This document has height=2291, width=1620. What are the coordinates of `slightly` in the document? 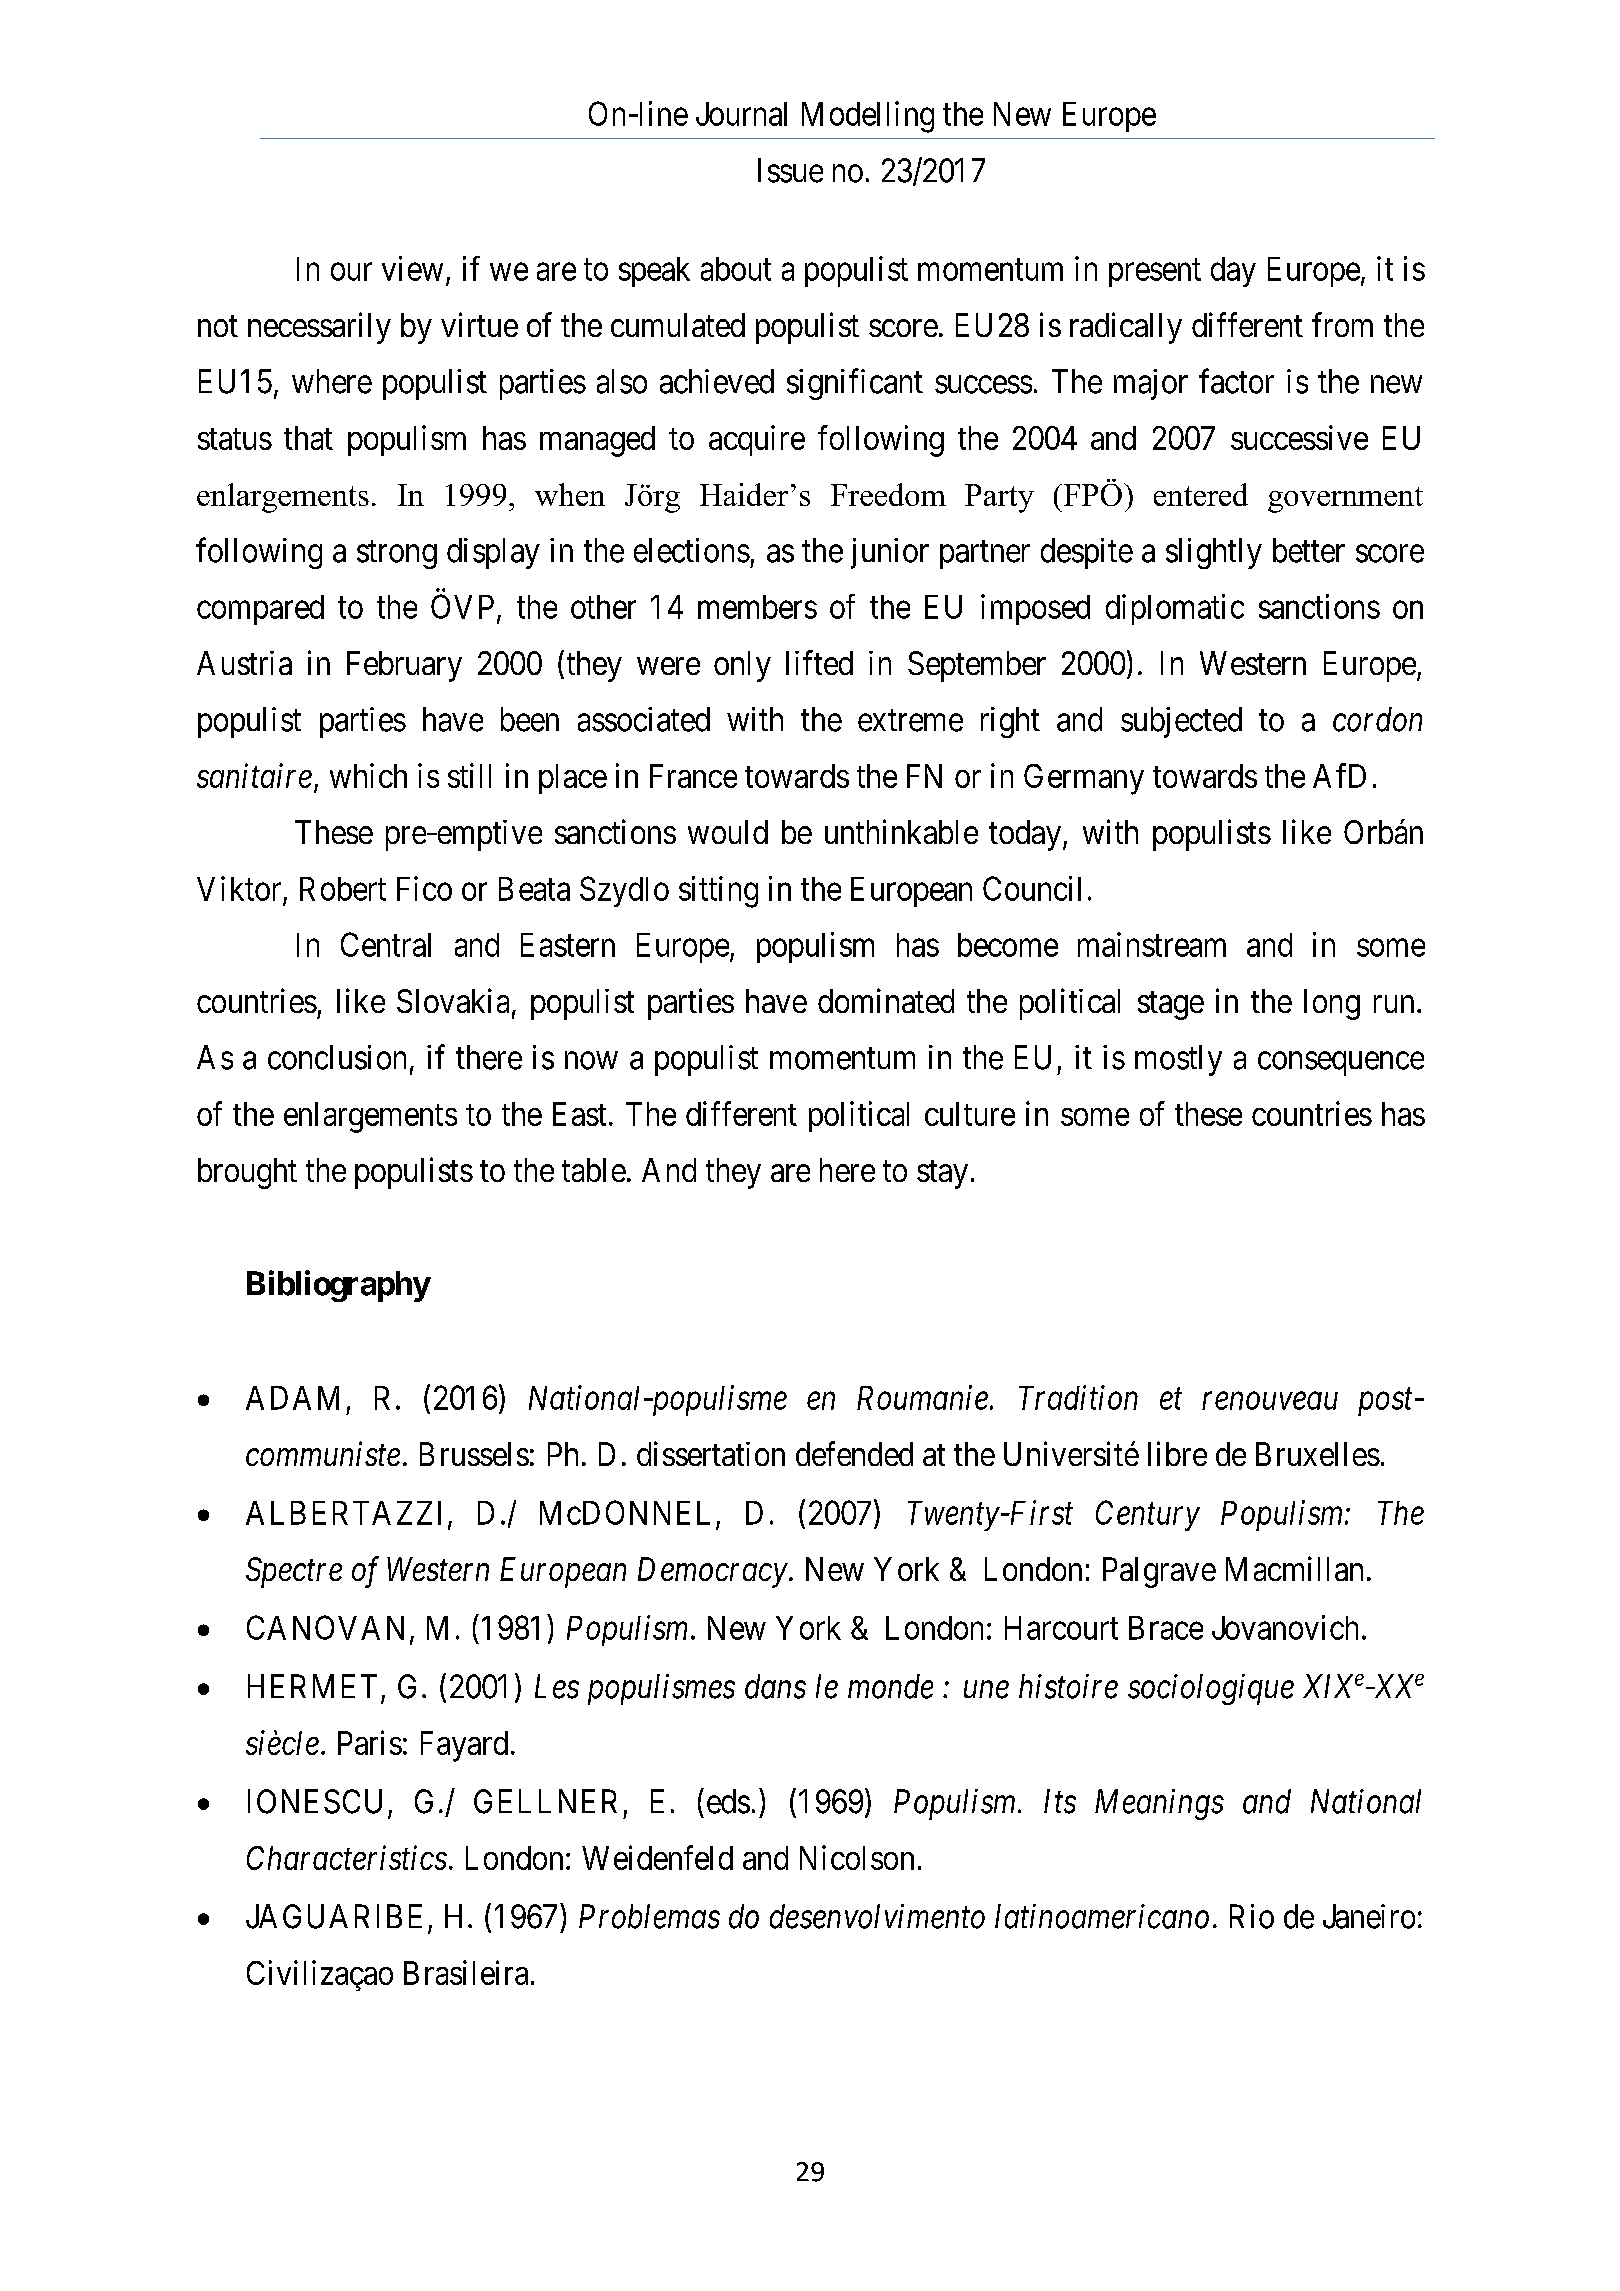 It's located at (1214, 553).
